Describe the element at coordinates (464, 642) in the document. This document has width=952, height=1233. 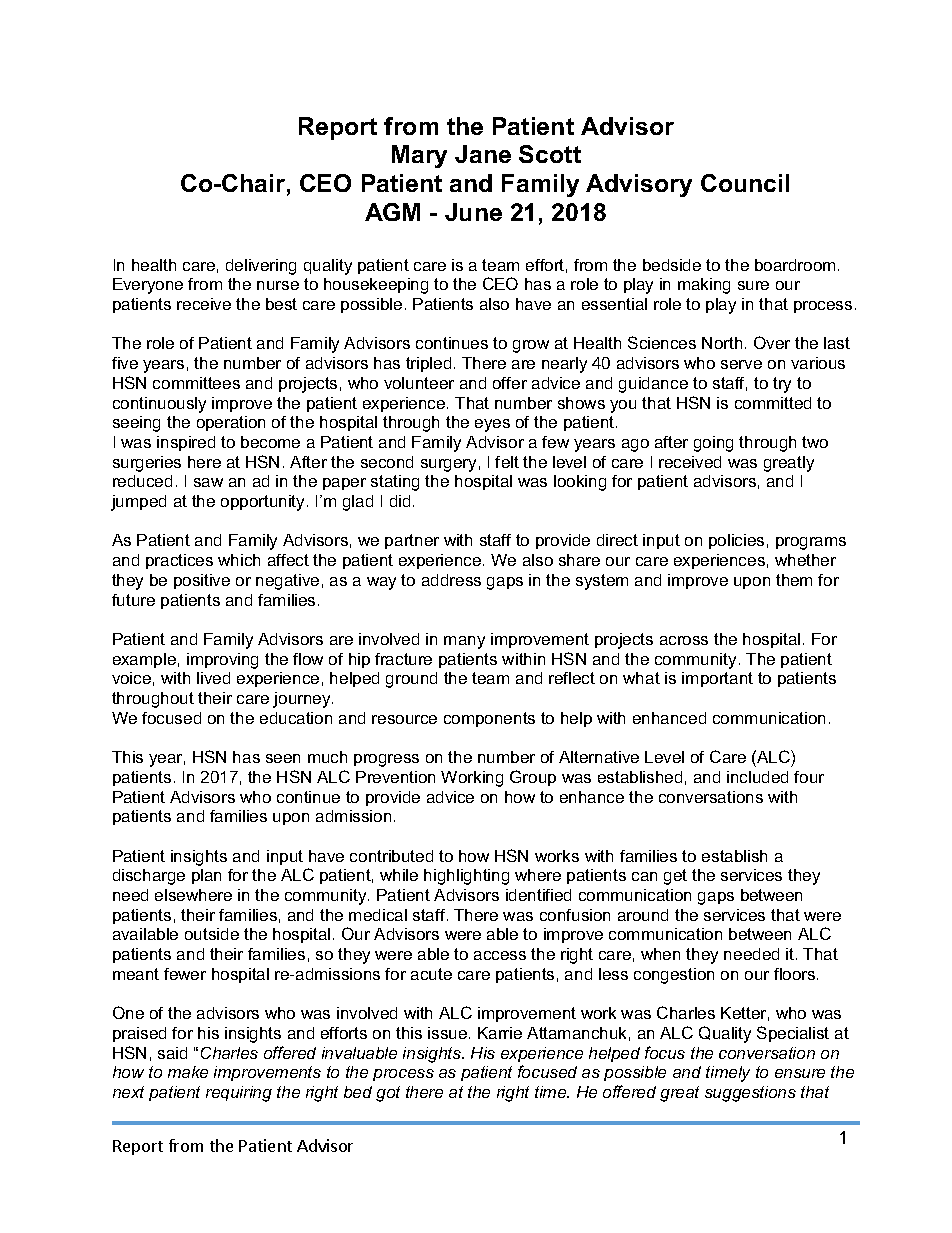
I see `many` at that location.
